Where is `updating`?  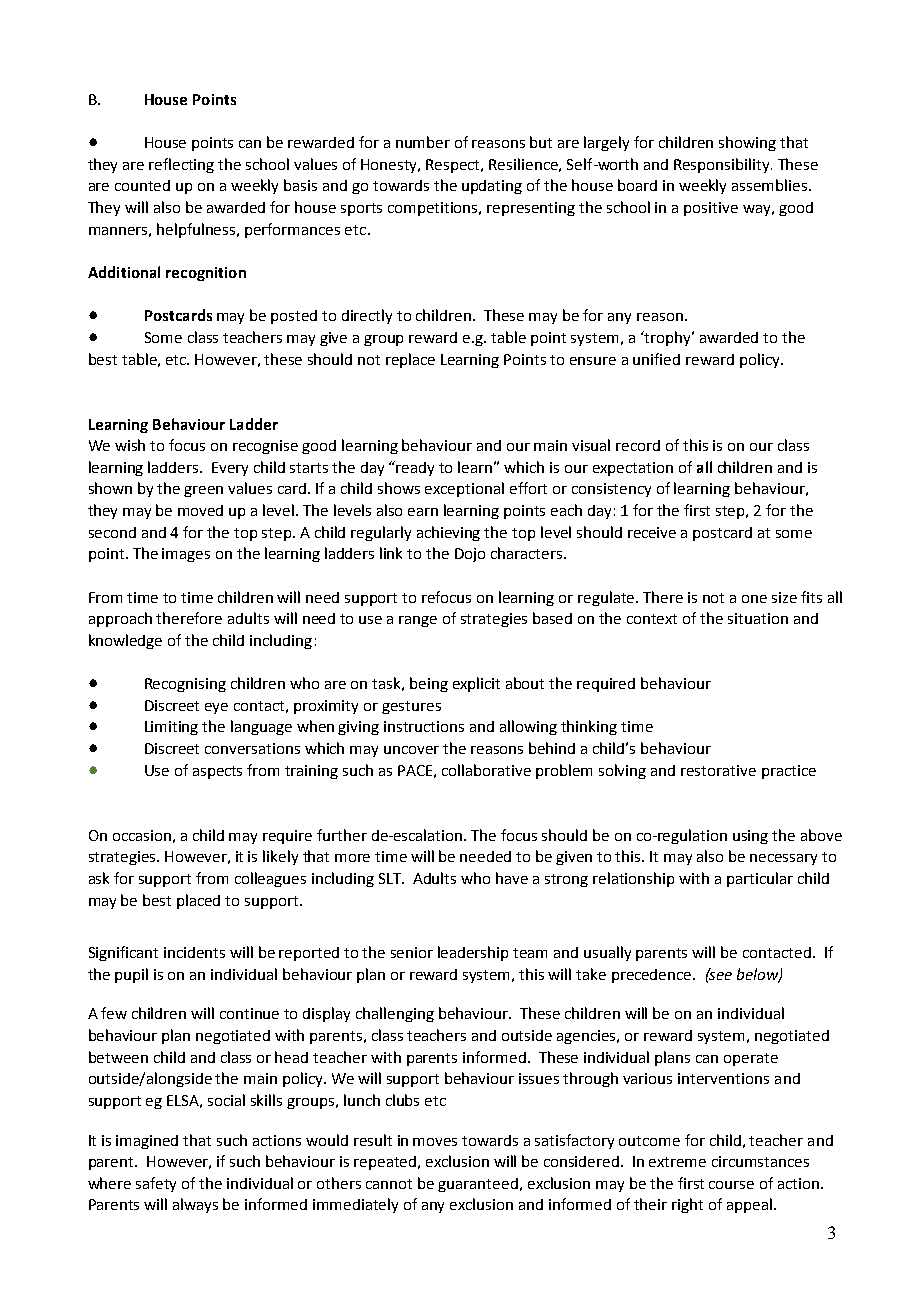
updating is located at coordinates (492, 187).
